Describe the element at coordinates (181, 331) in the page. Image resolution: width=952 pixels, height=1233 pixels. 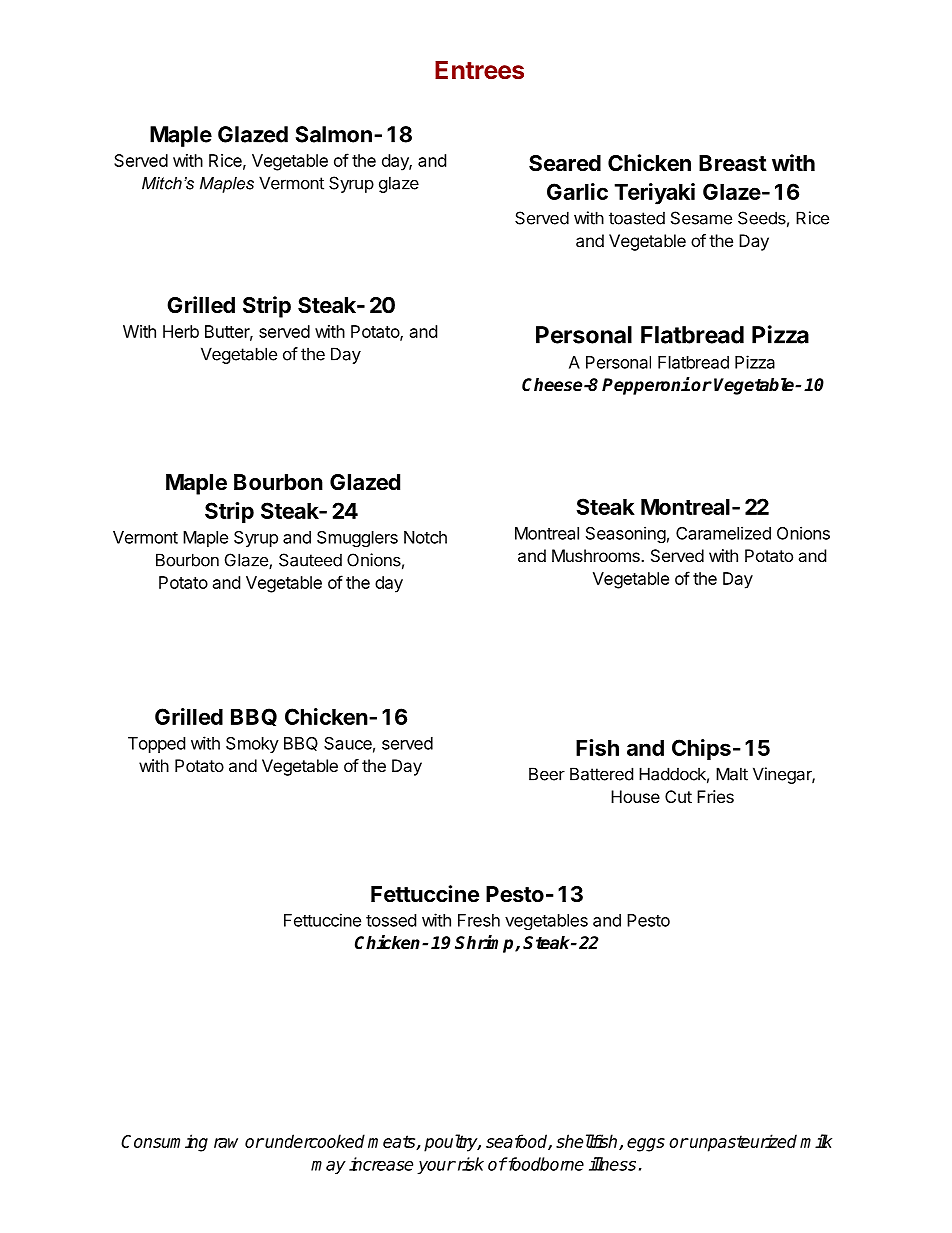
I see `Herb` at that location.
